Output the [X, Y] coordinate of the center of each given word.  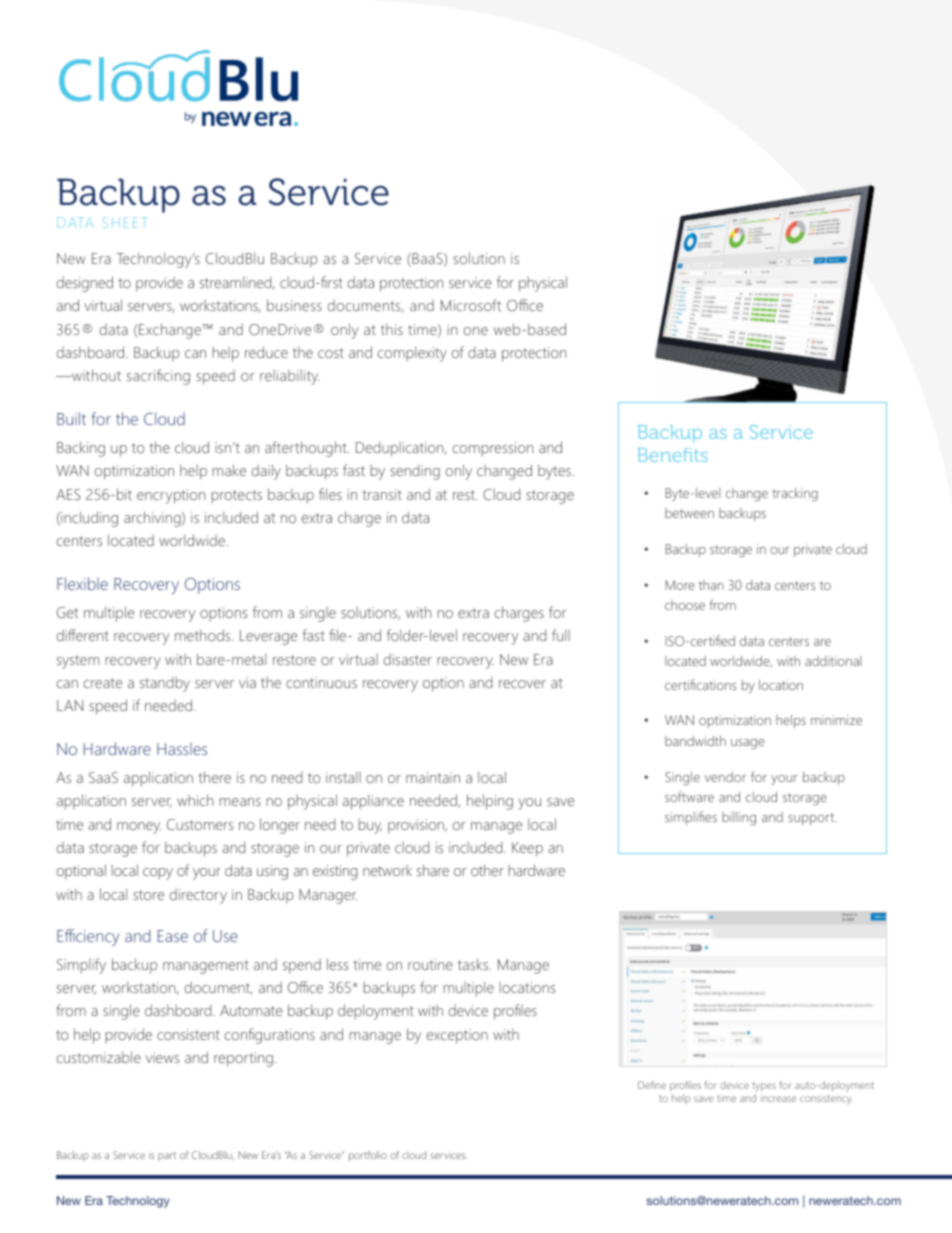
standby [165, 684]
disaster [407, 659]
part [167, 1156]
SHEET [125, 222]
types [764, 1088]
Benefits [672, 455]
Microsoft [471, 305]
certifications [700, 684]
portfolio [368, 1156]
